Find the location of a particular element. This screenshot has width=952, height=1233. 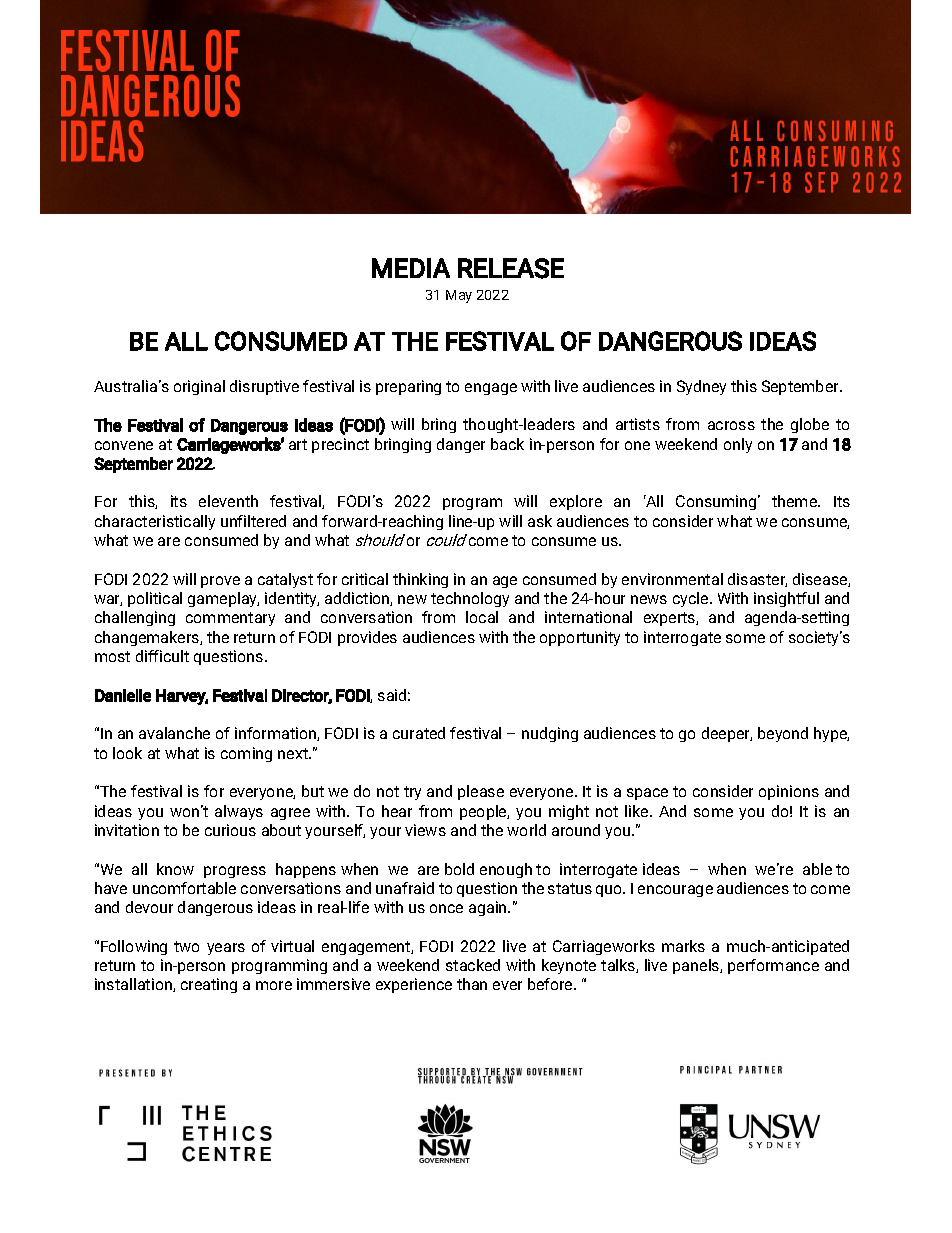

Sydney is located at coordinates (701, 387).
